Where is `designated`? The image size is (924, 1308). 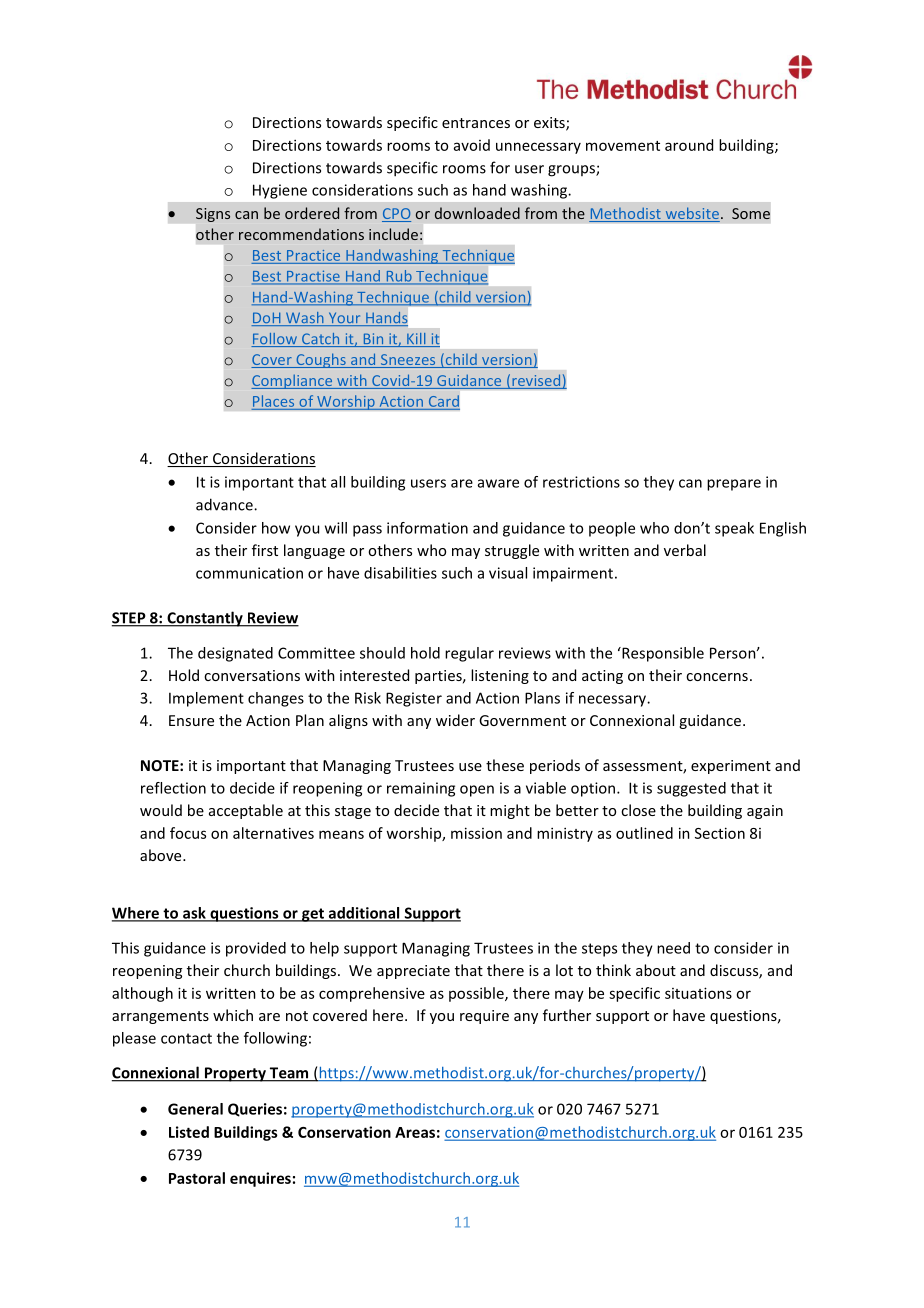
designated is located at coordinates (235, 654).
